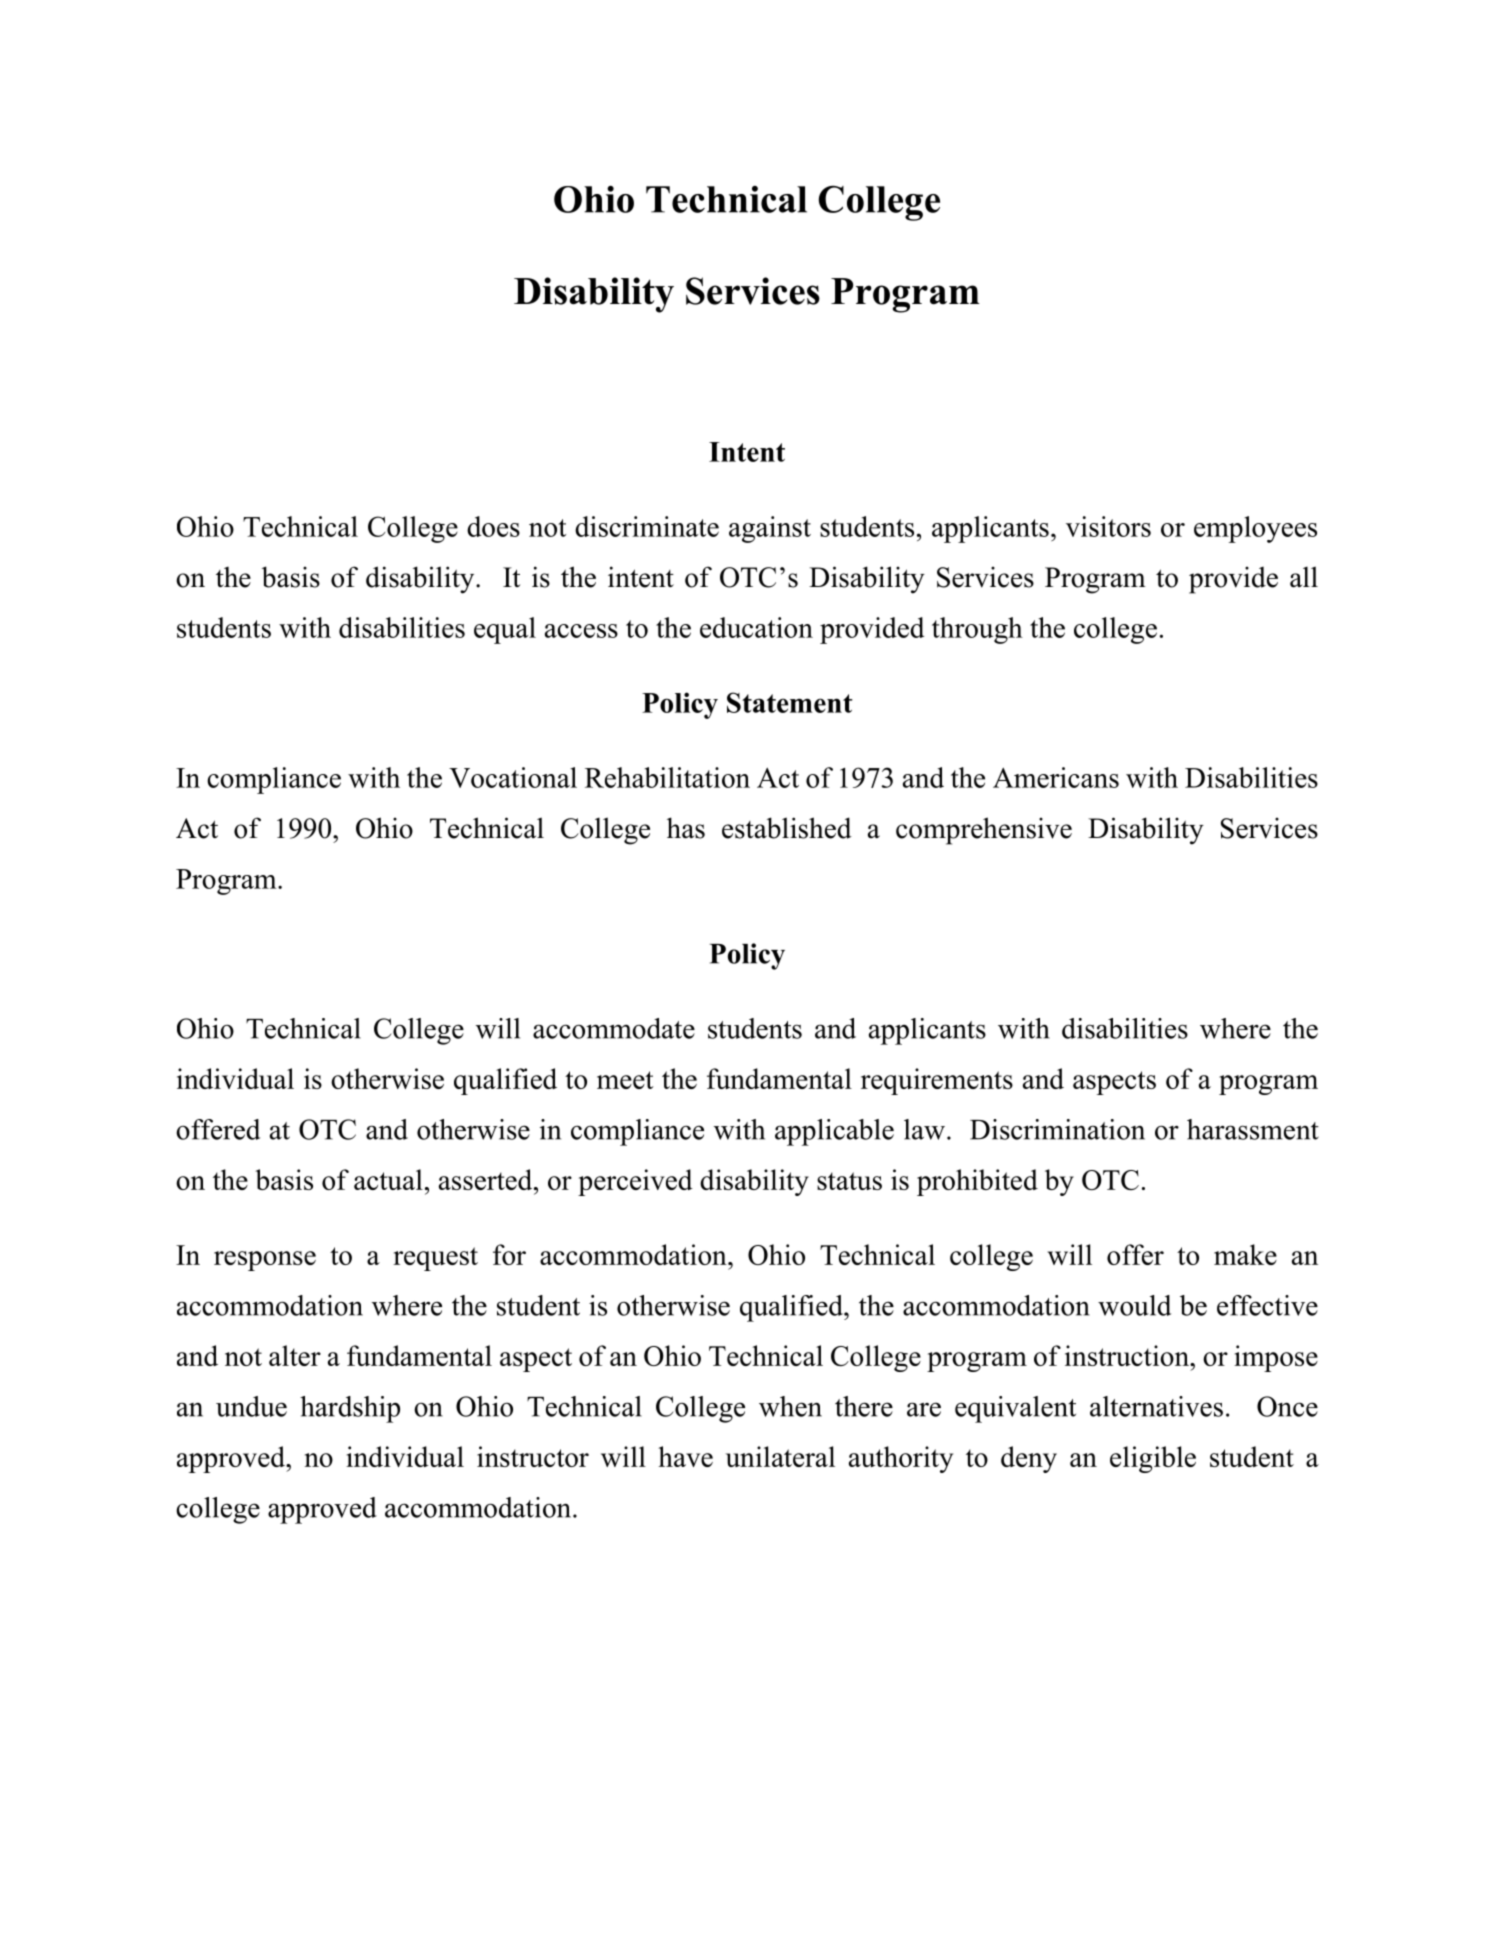 The width and height of the page is (1494, 1933). What do you see at coordinates (350, 1409) in the page?
I see `hardship` at bounding box center [350, 1409].
